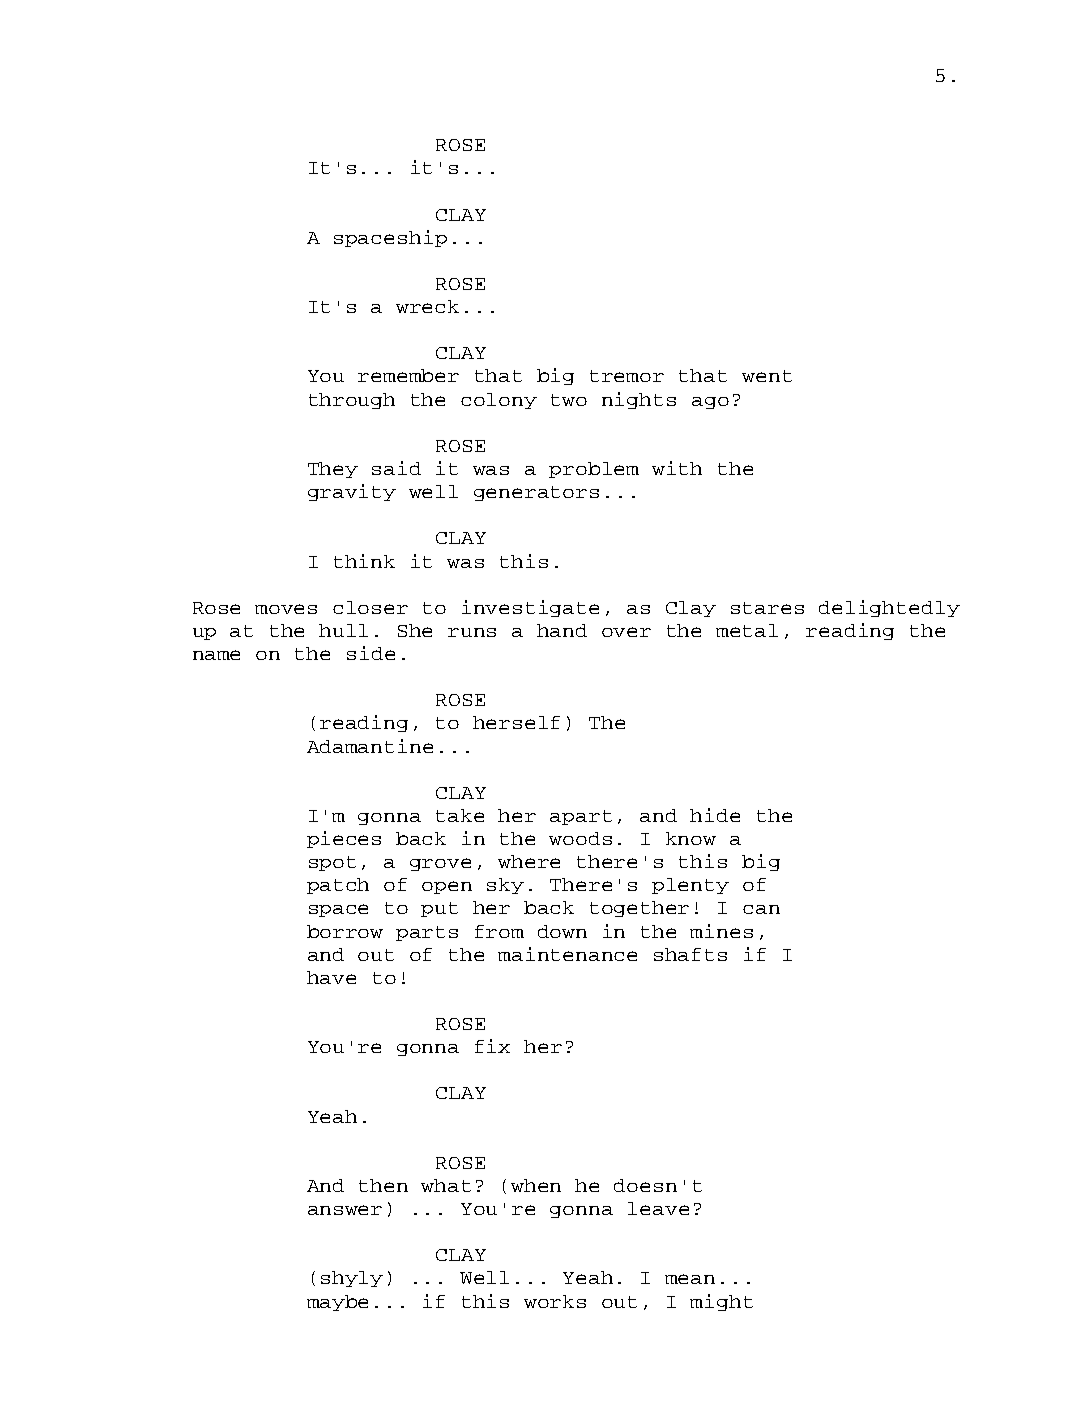  What do you see at coordinates (721, 1302) in the screenshot?
I see `might` at bounding box center [721, 1302].
